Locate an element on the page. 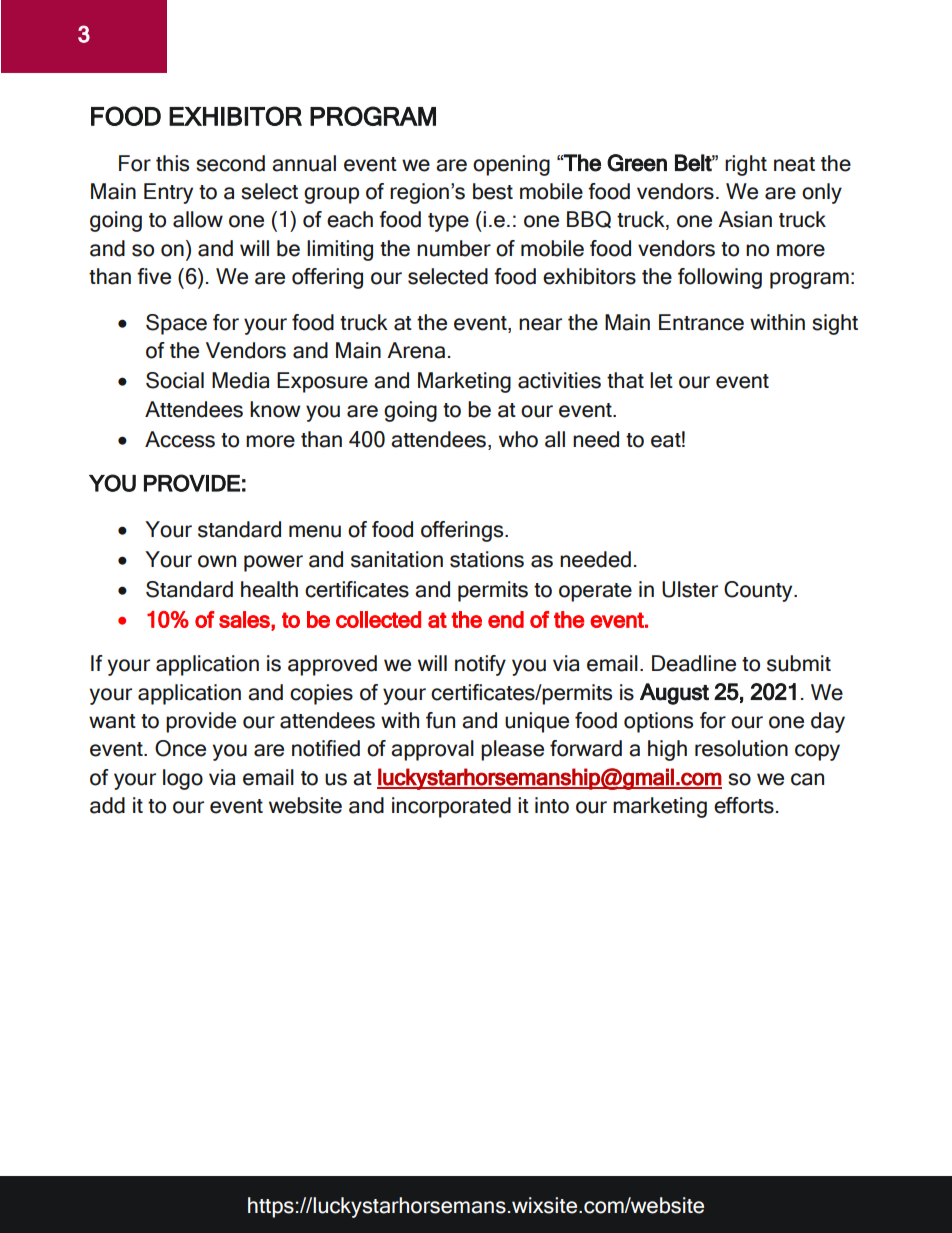  Access is located at coordinates (180, 439).
